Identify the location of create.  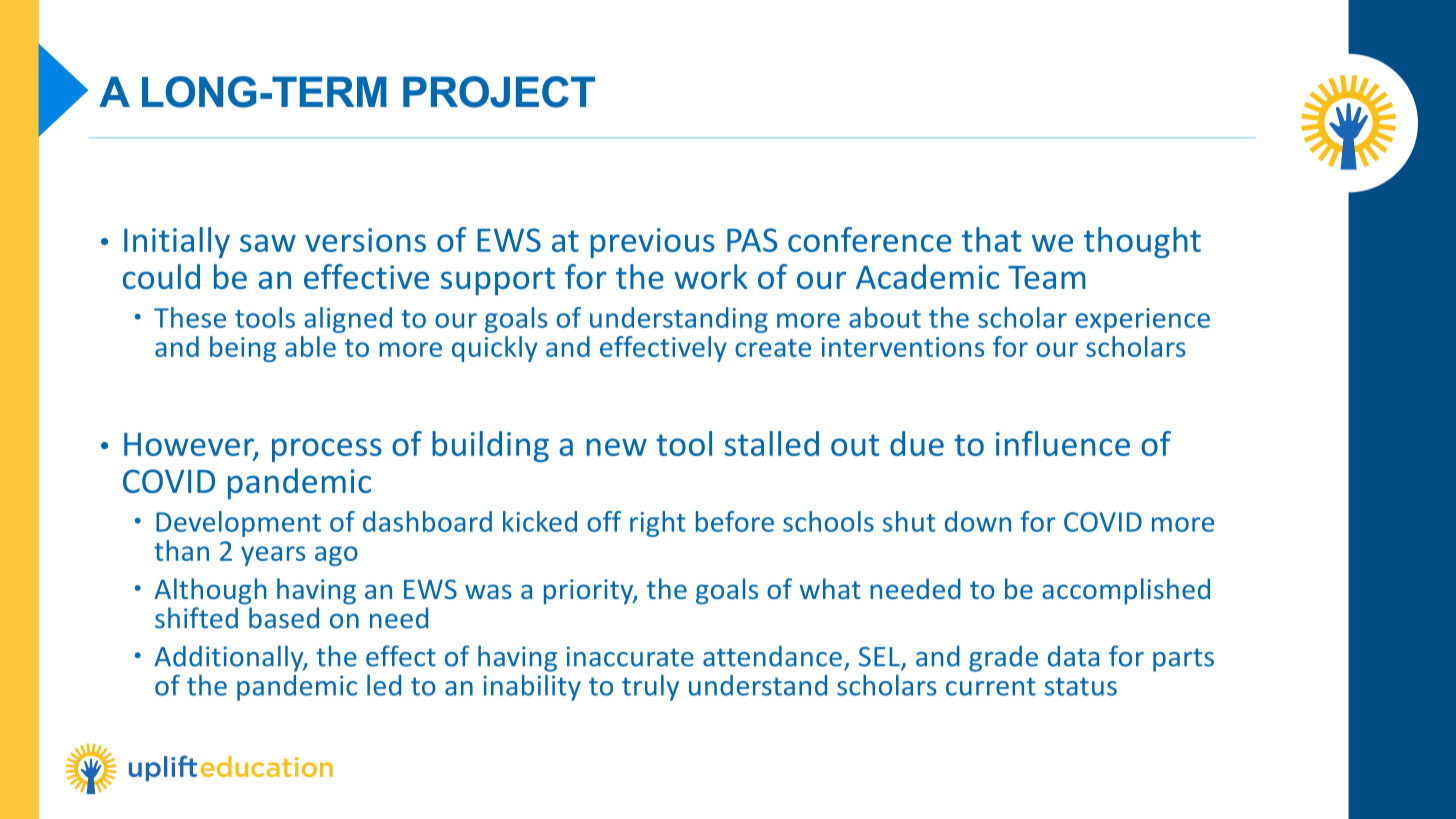
(773, 348).
